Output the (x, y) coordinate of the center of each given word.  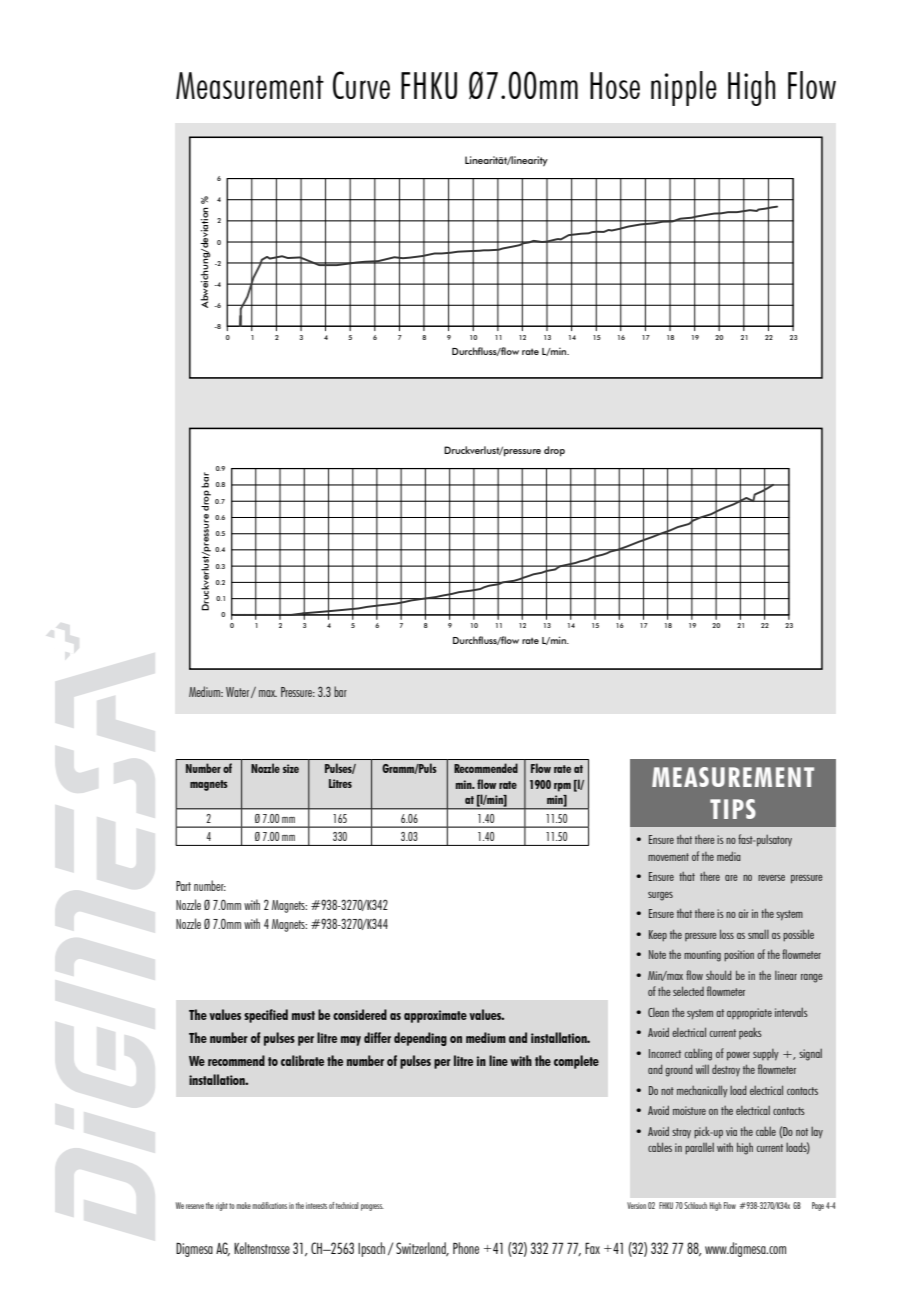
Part (183, 886)
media (729, 856)
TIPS (733, 809)
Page (818, 1206)
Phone (466, 1248)
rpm (562, 787)
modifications (269, 1205)
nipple (684, 88)
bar (340, 691)
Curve (361, 85)
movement (668, 857)
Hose (615, 85)
